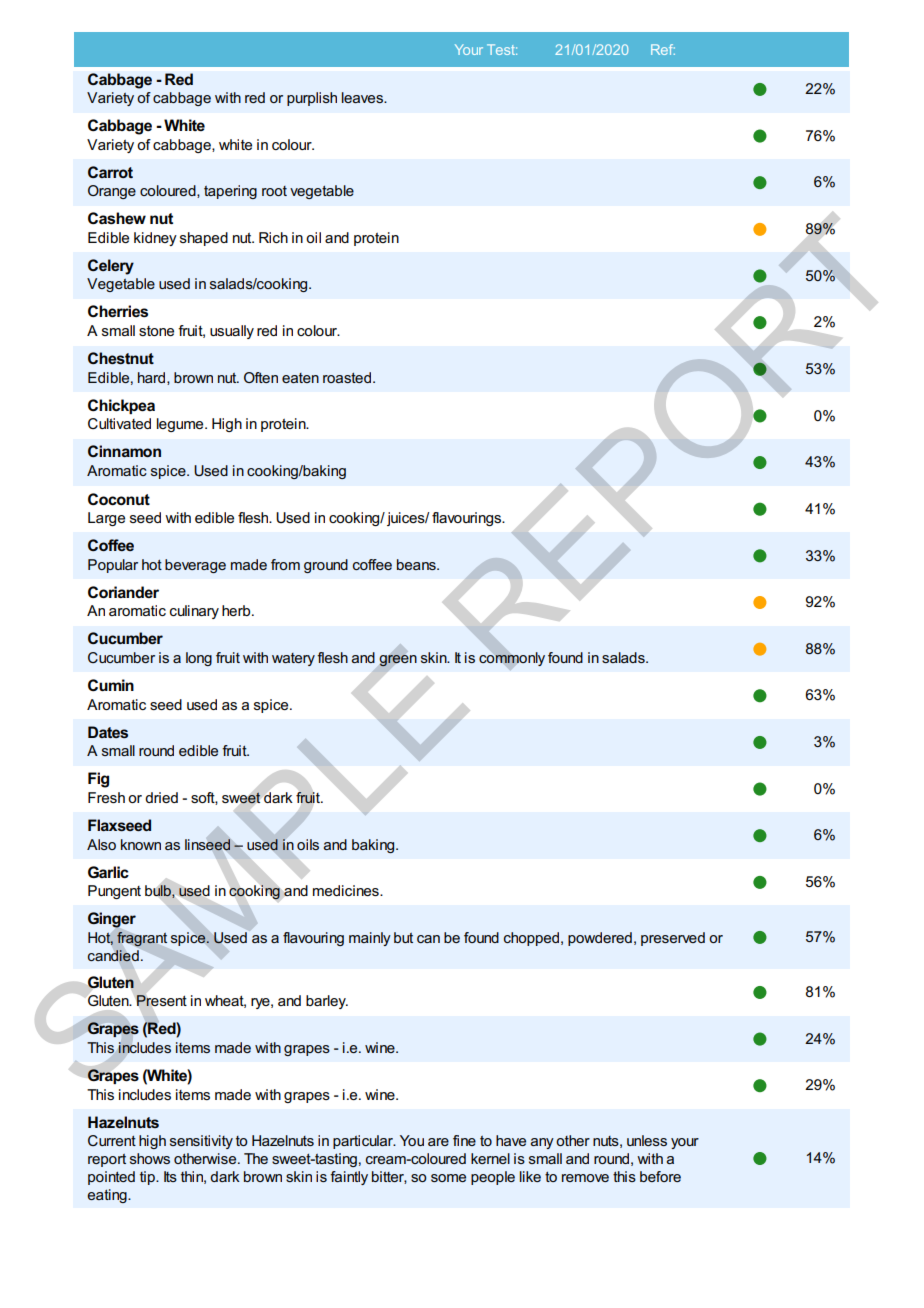  Describe the element at coordinates (363, 97) in the screenshot. I see `leaves` at that location.
